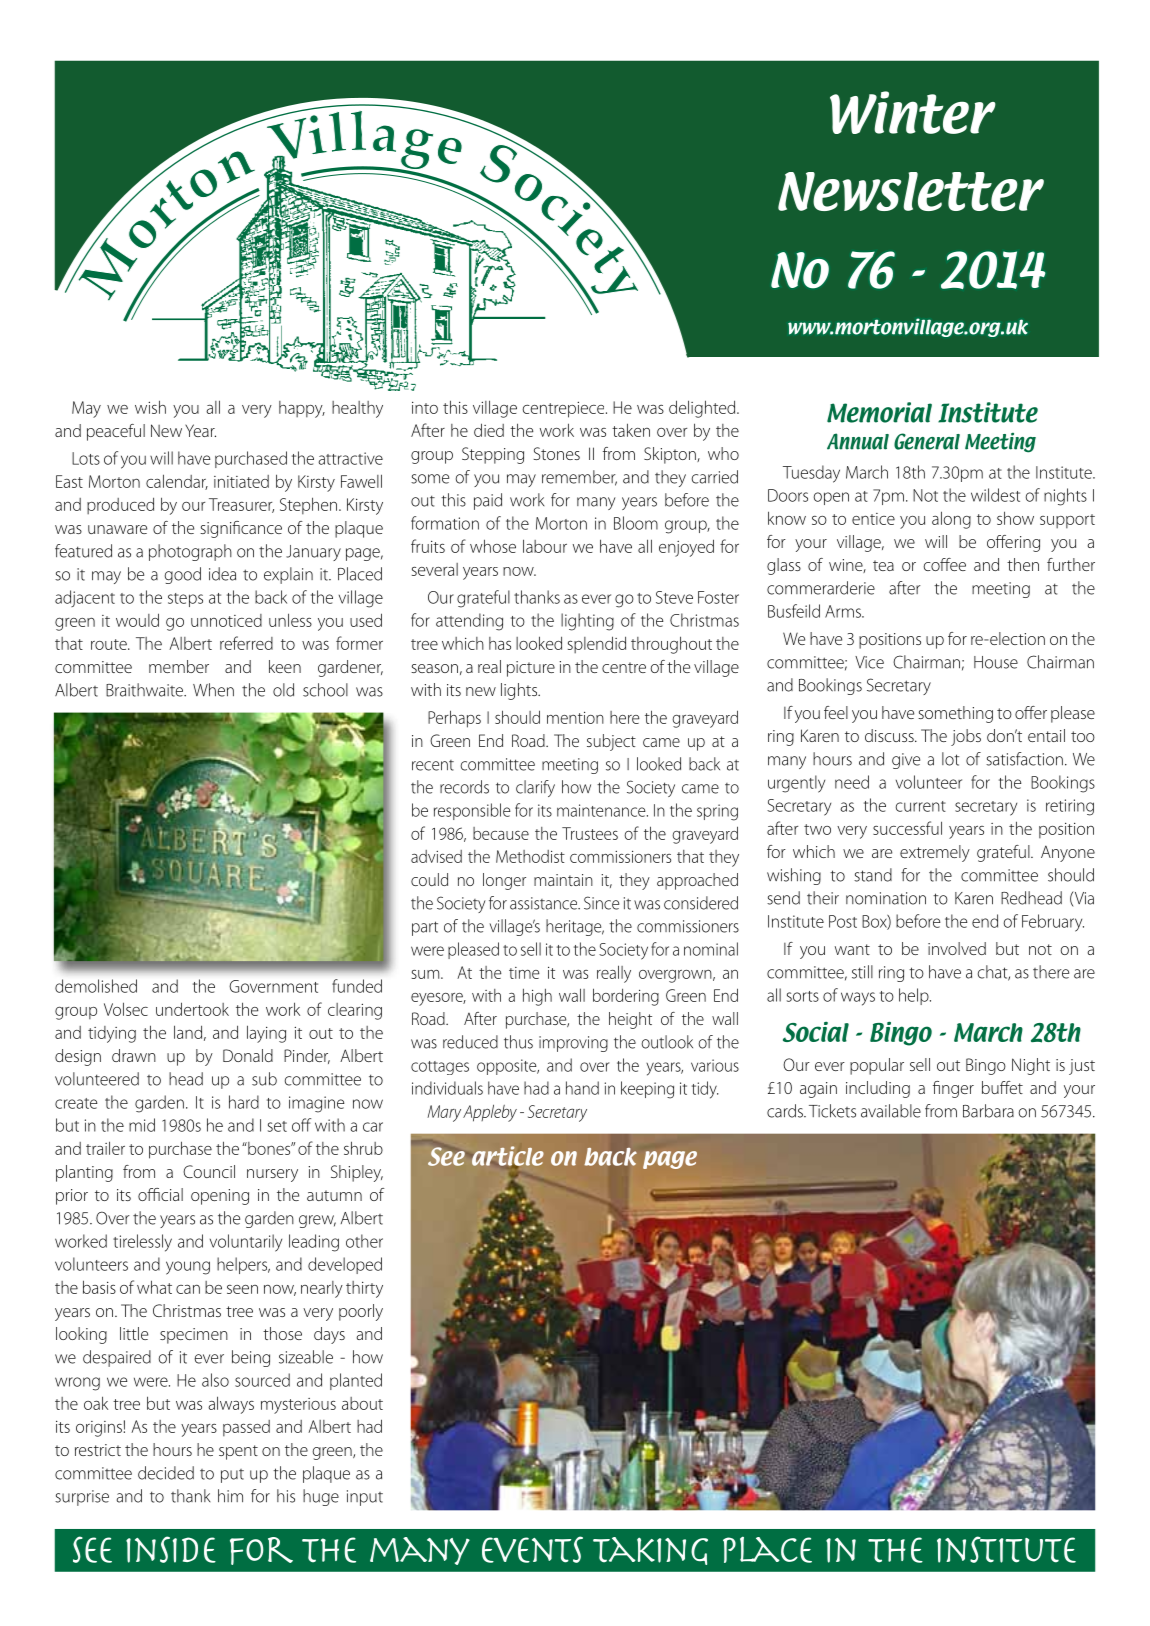 The image size is (1150, 1626). What do you see at coordinates (508, 1157) in the image?
I see `article` at bounding box center [508, 1157].
